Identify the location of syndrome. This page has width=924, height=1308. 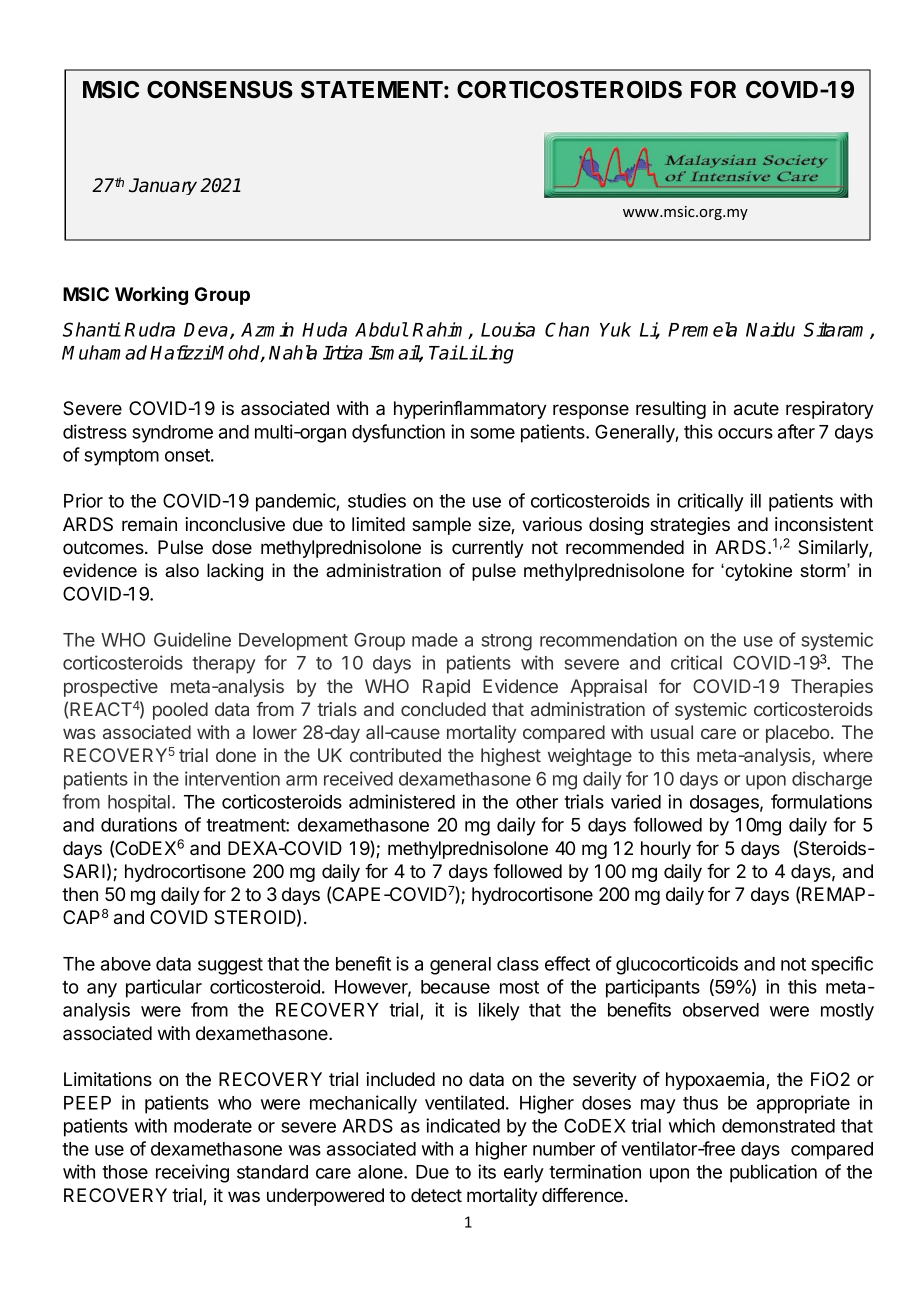
(172, 434).
